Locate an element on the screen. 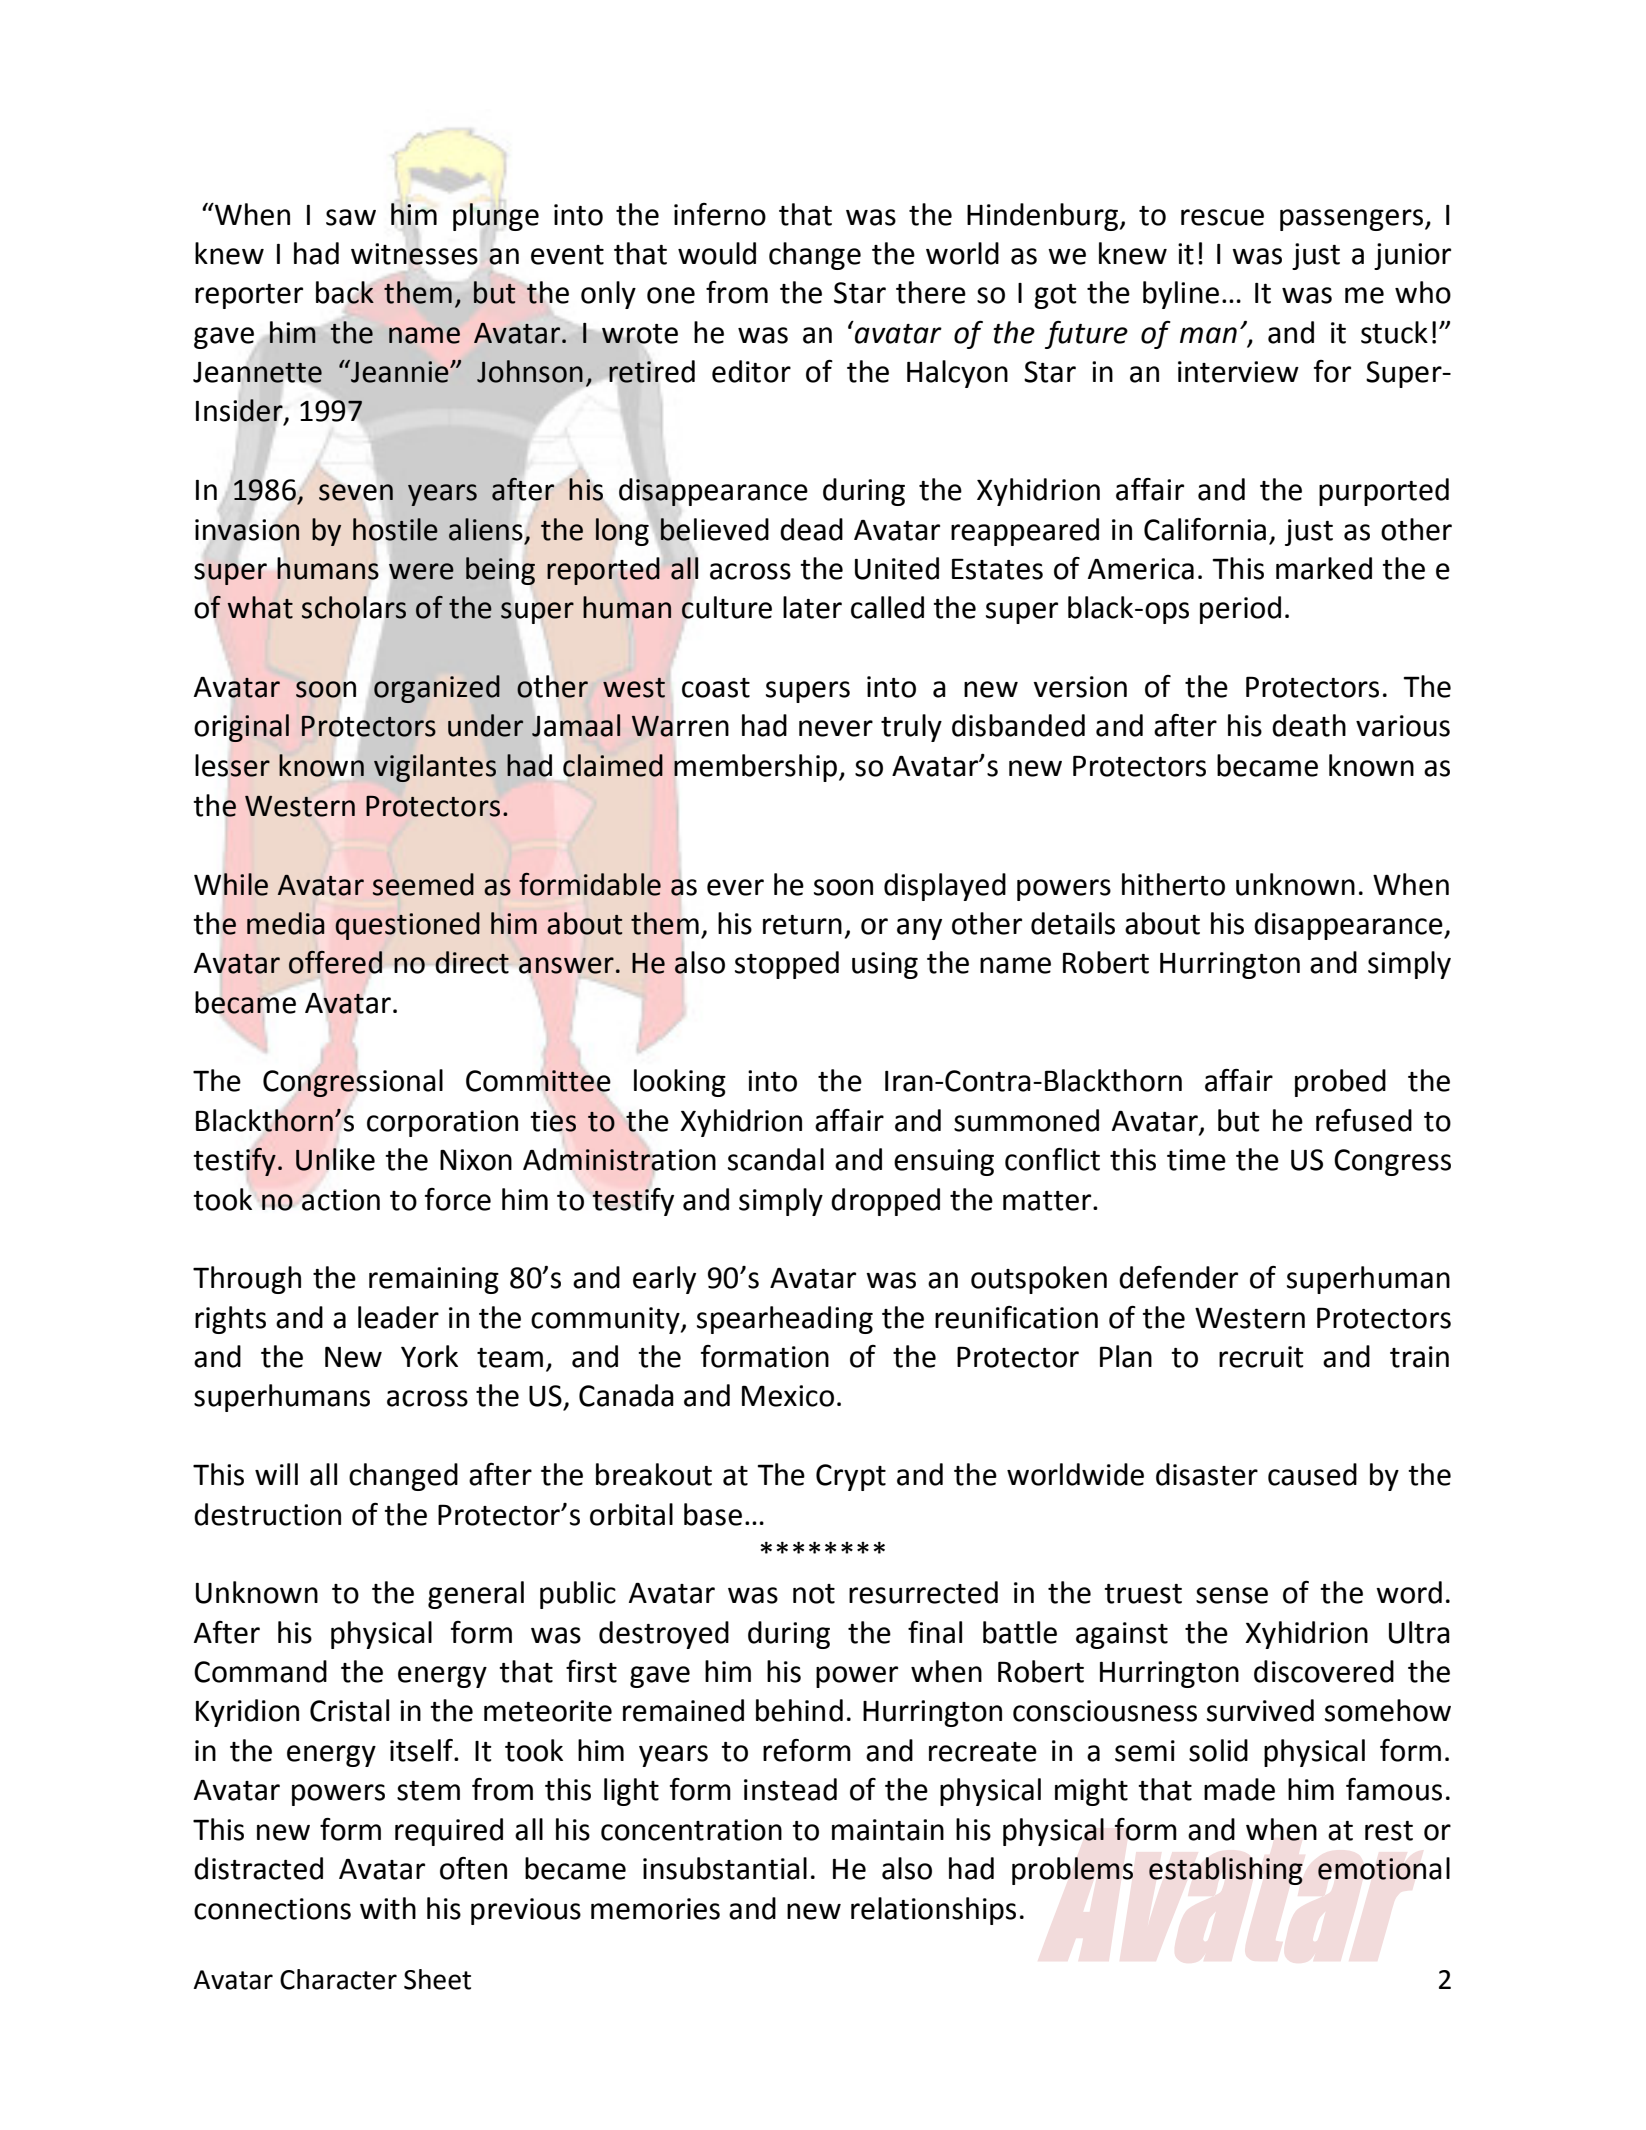 This screenshot has width=1646, height=2130. probed is located at coordinates (1340, 1083).
